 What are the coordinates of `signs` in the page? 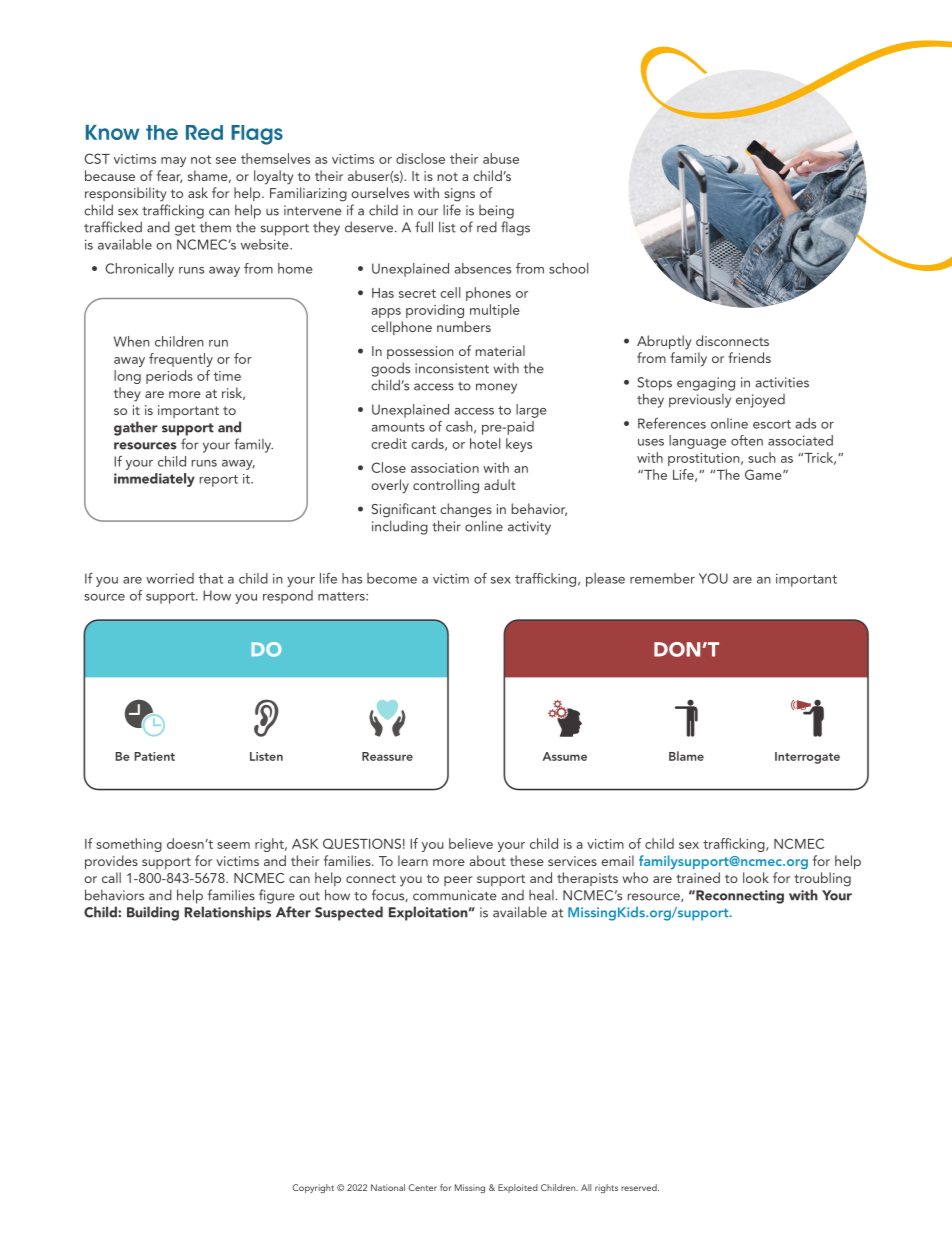 It's located at (459, 195).
